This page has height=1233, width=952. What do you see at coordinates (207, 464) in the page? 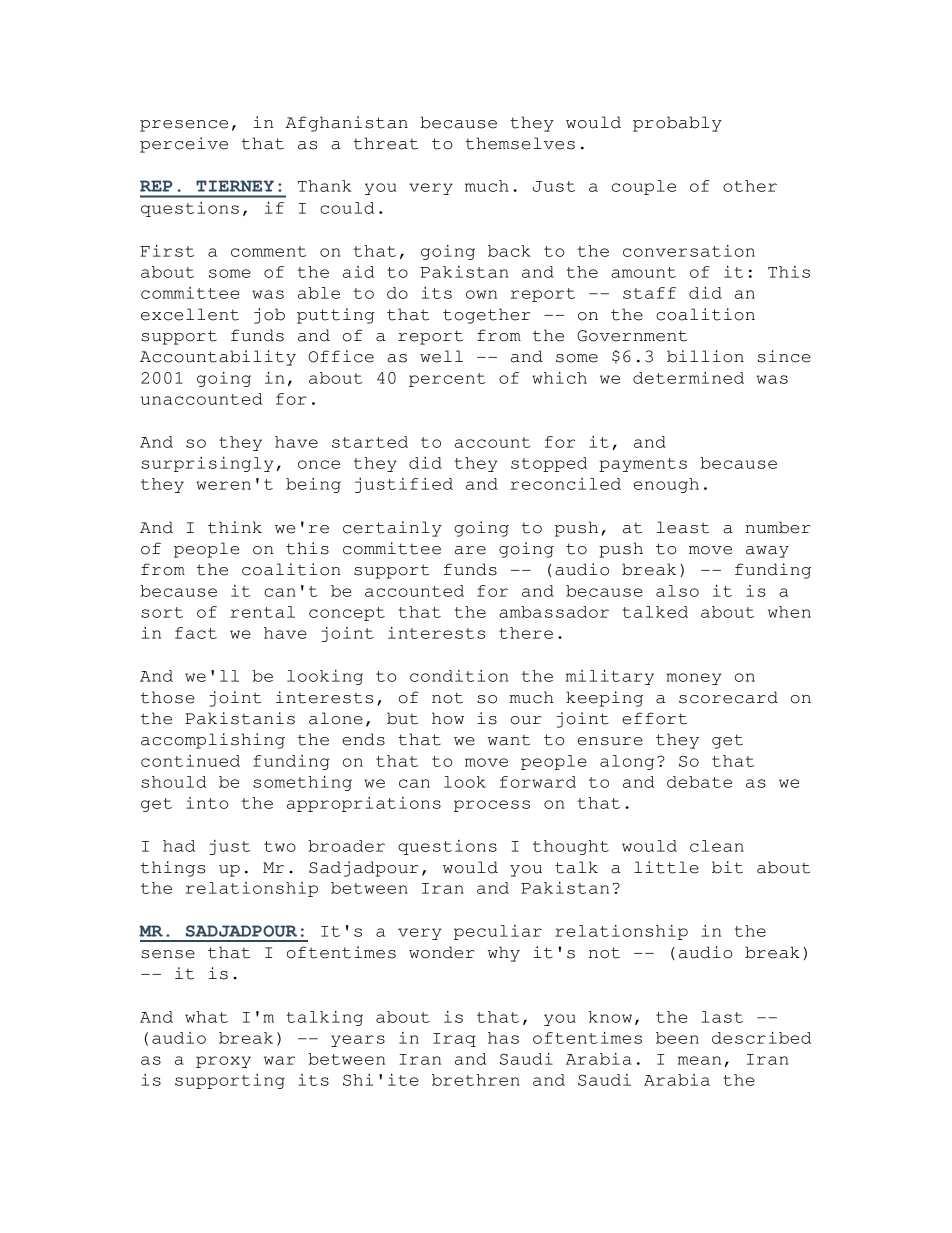
I see `surprisingly` at bounding box center [207, 464].
